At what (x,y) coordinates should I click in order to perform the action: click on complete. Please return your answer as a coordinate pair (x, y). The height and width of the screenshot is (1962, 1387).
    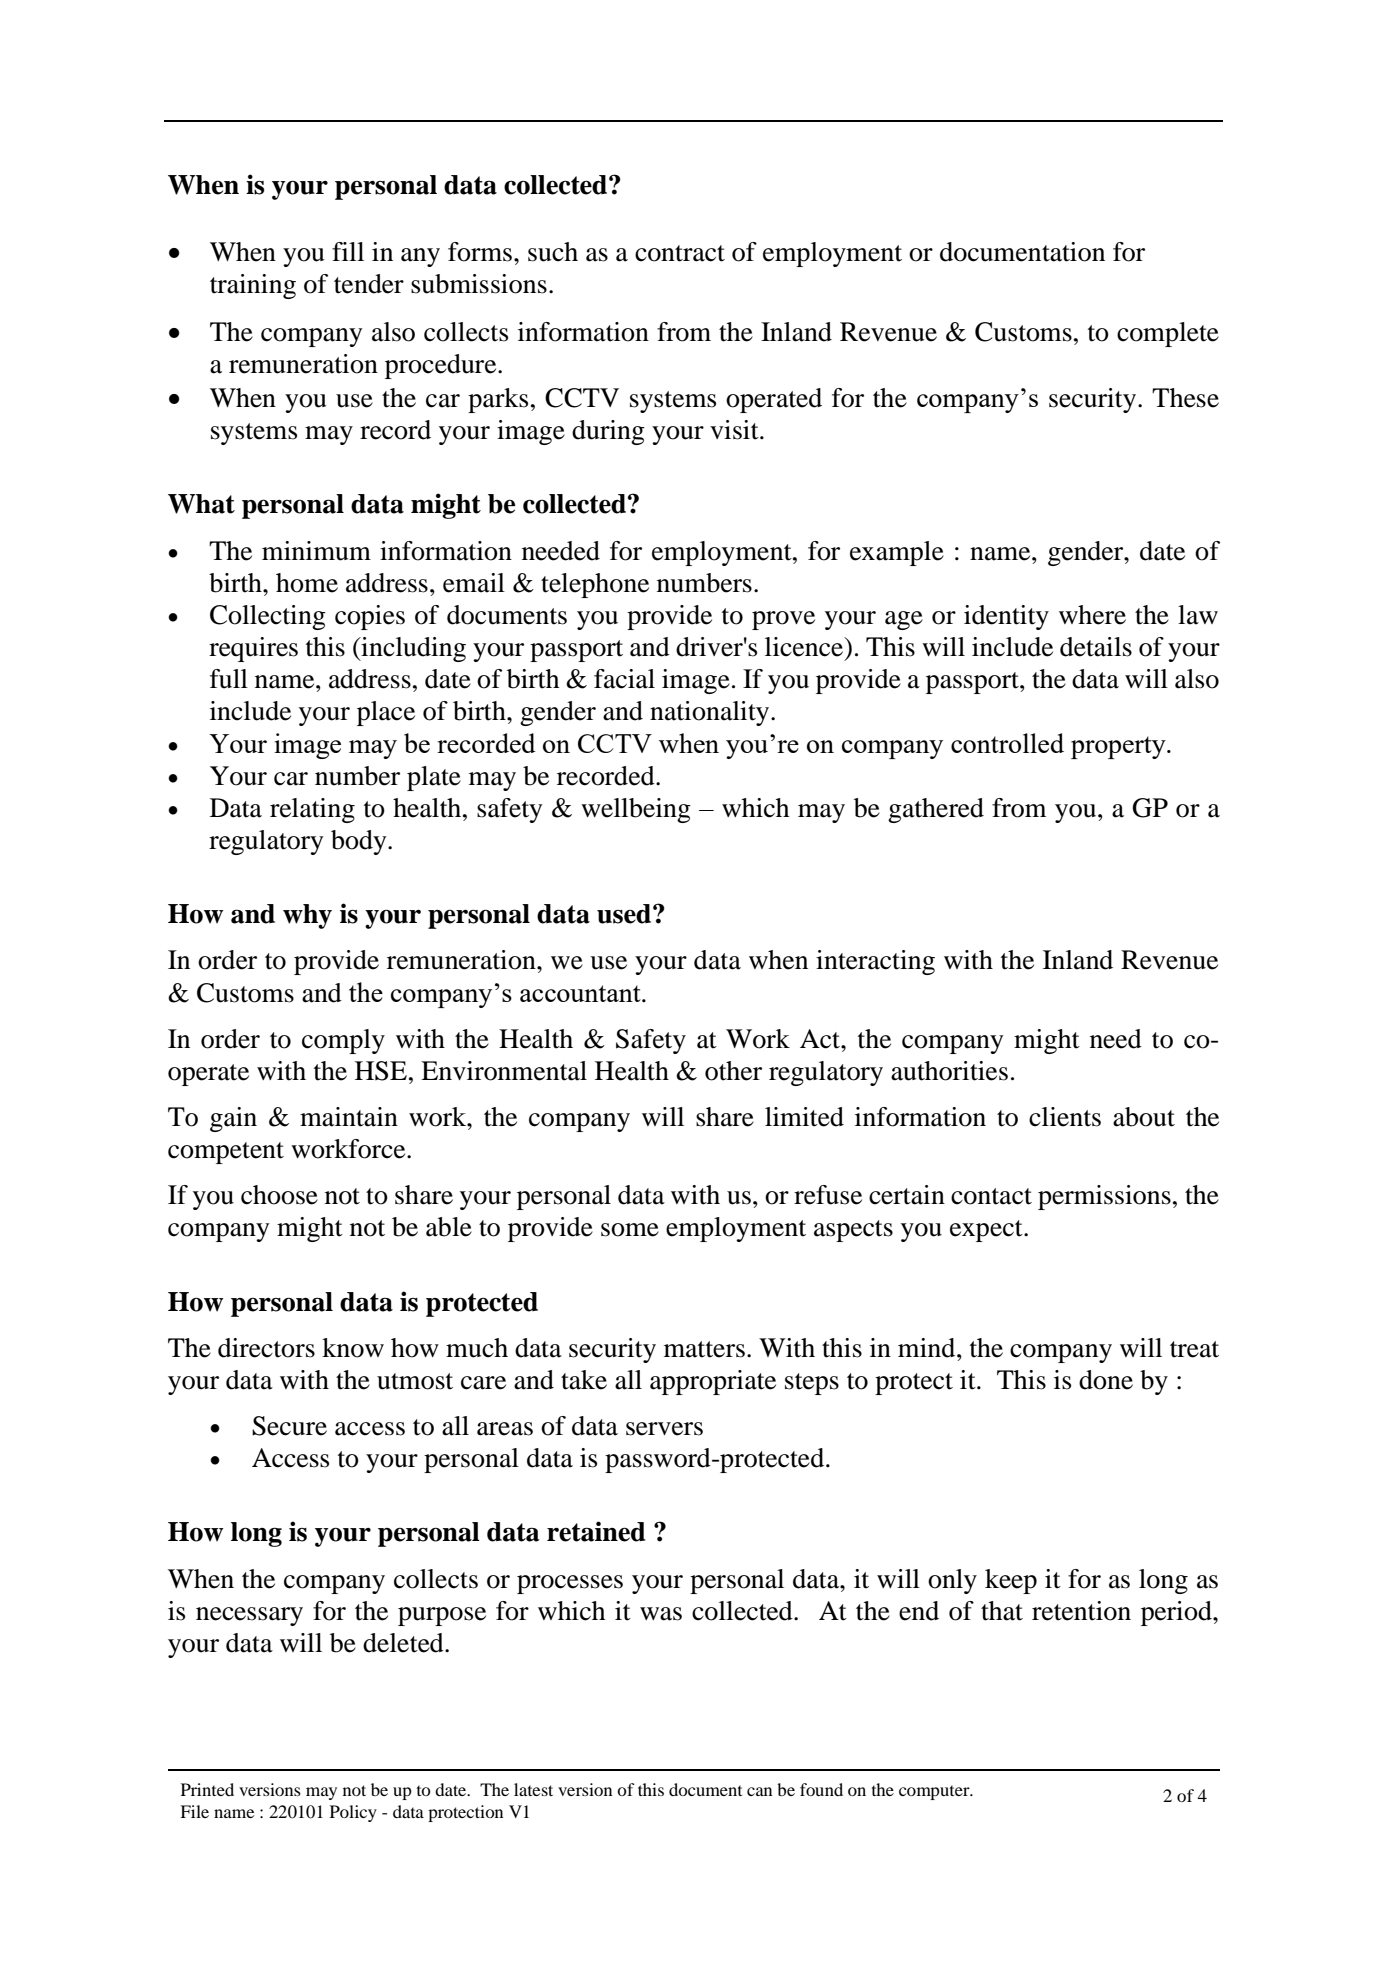
    Looking at the image, I should click on (1168, 334).
